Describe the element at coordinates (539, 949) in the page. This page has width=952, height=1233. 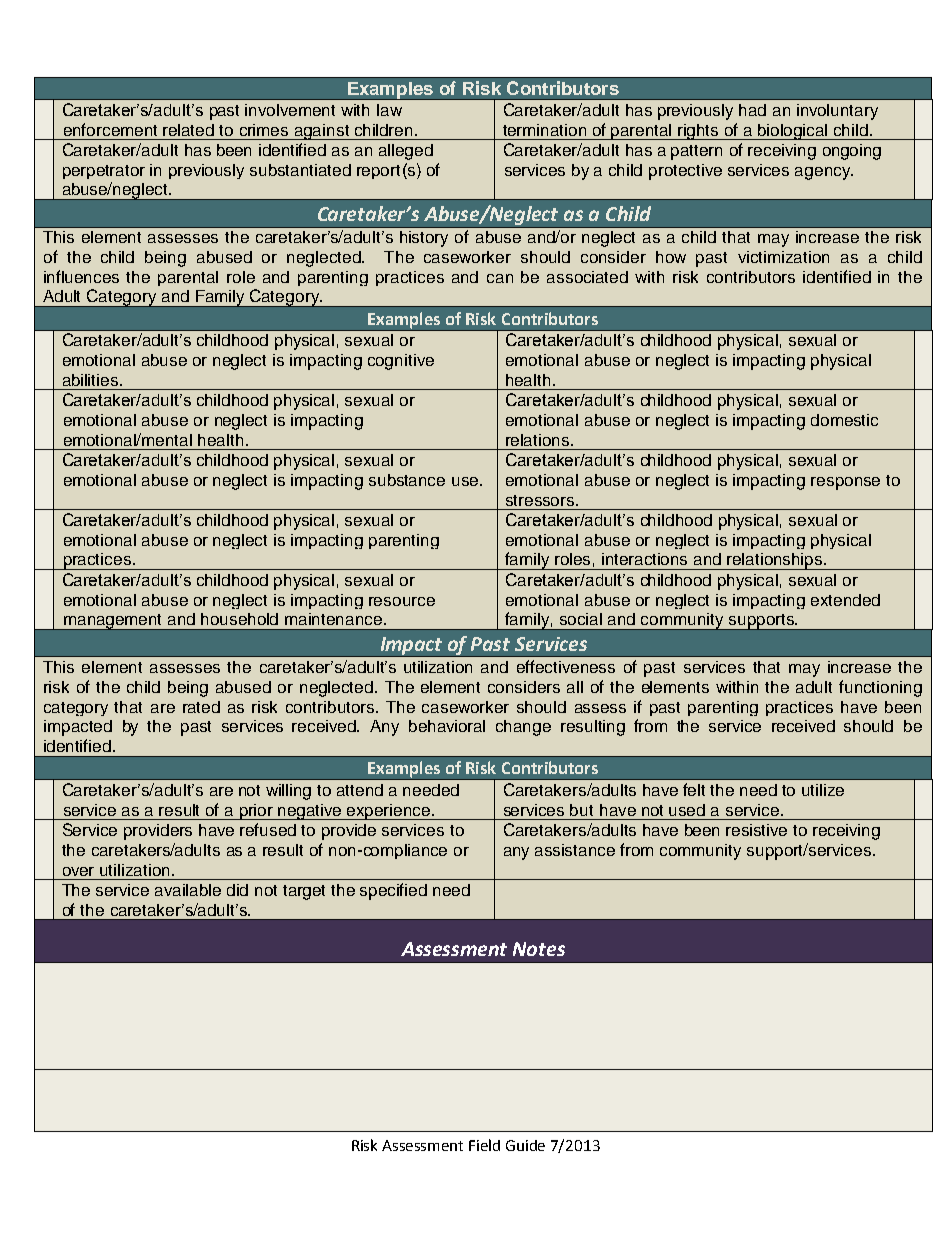
I see `Notes` at that location.
